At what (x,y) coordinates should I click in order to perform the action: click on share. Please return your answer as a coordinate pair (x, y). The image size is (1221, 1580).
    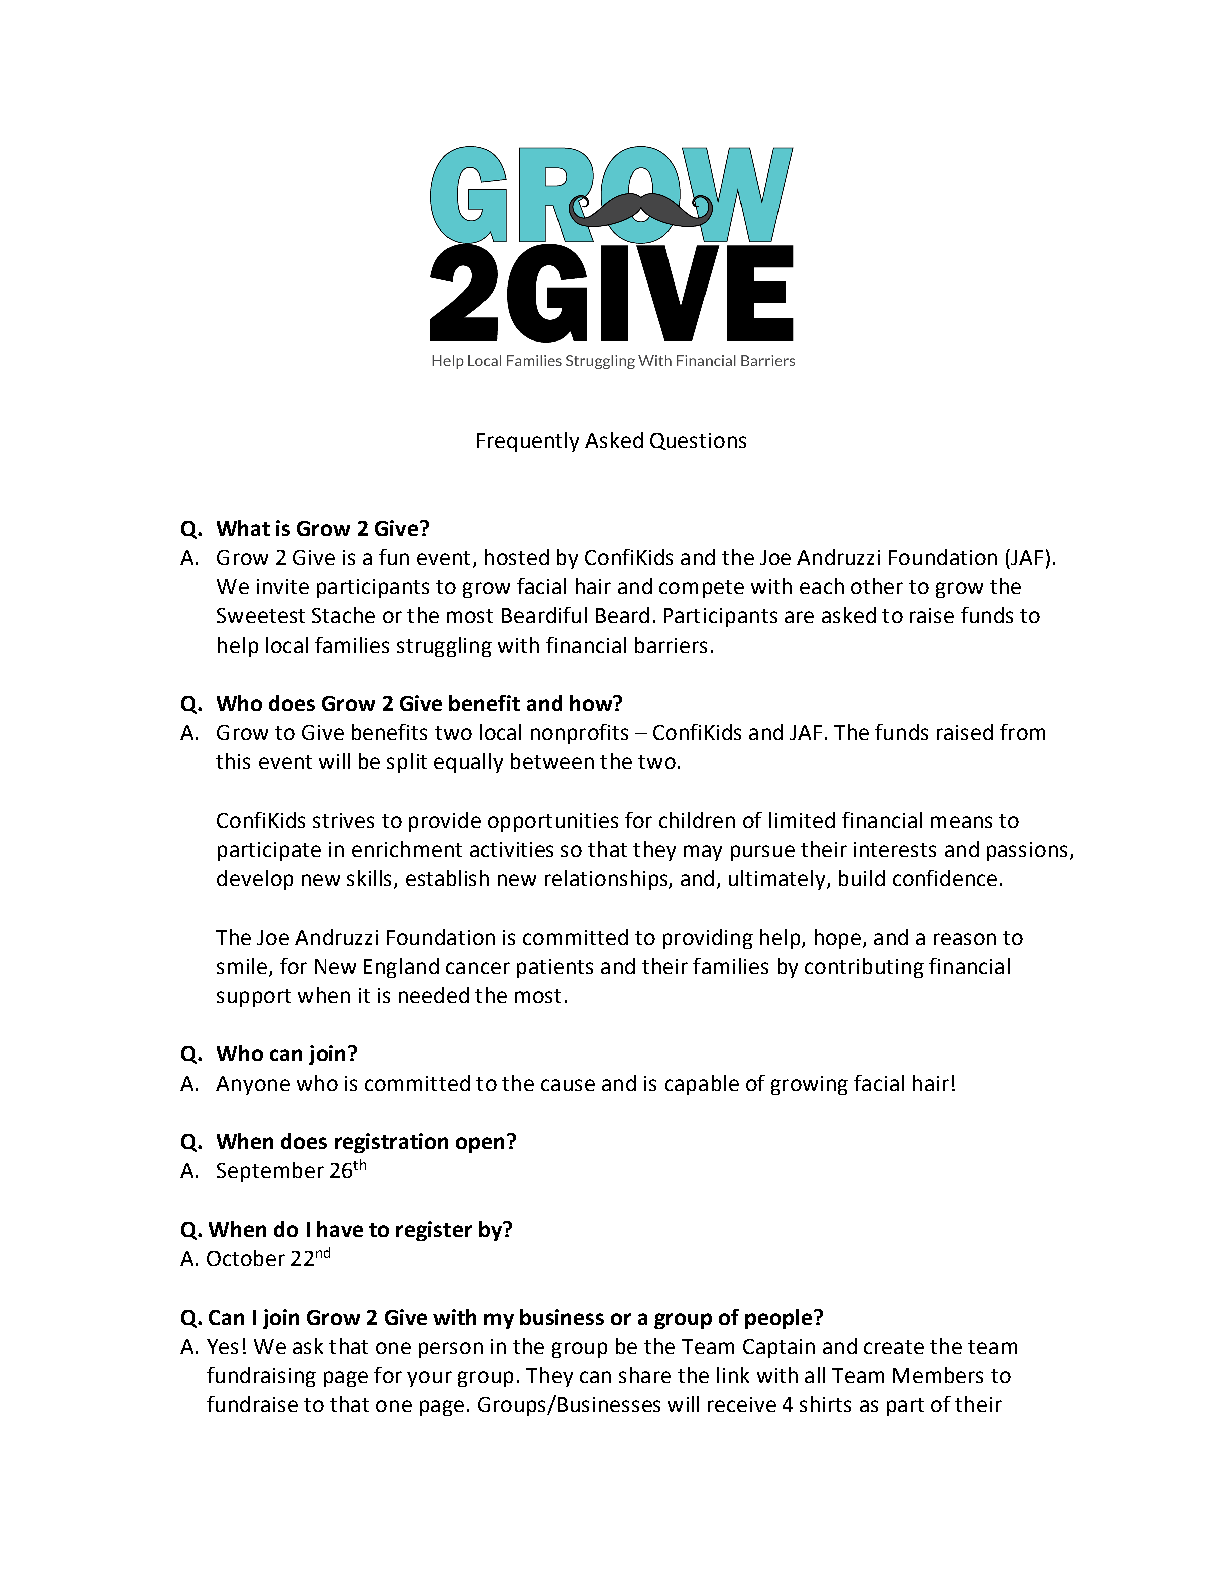
    Looking at the image, I should click on (645, 1375).
